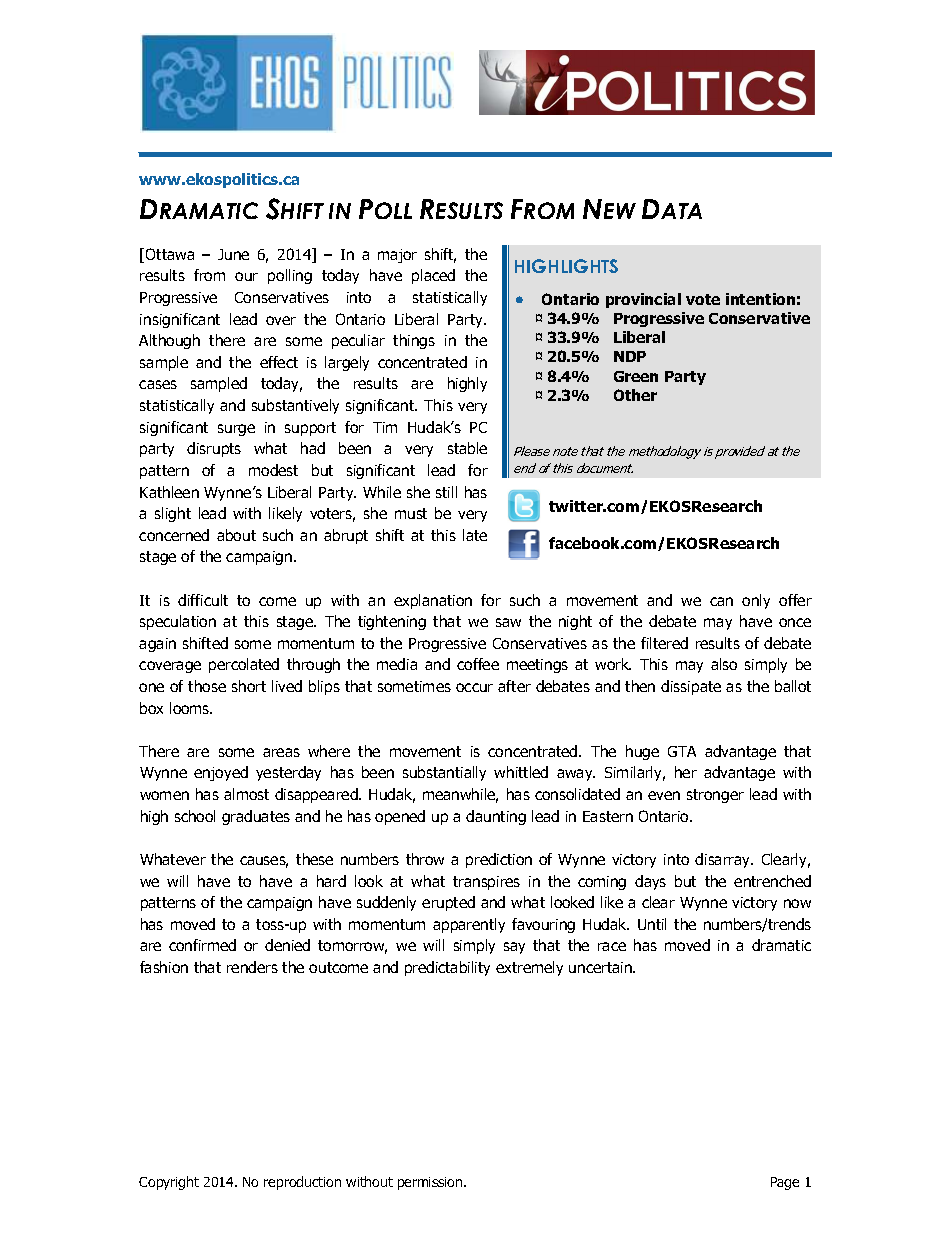 The width and height of the image is (952, 1233). I want to click on disarray, so click(724, 860).
